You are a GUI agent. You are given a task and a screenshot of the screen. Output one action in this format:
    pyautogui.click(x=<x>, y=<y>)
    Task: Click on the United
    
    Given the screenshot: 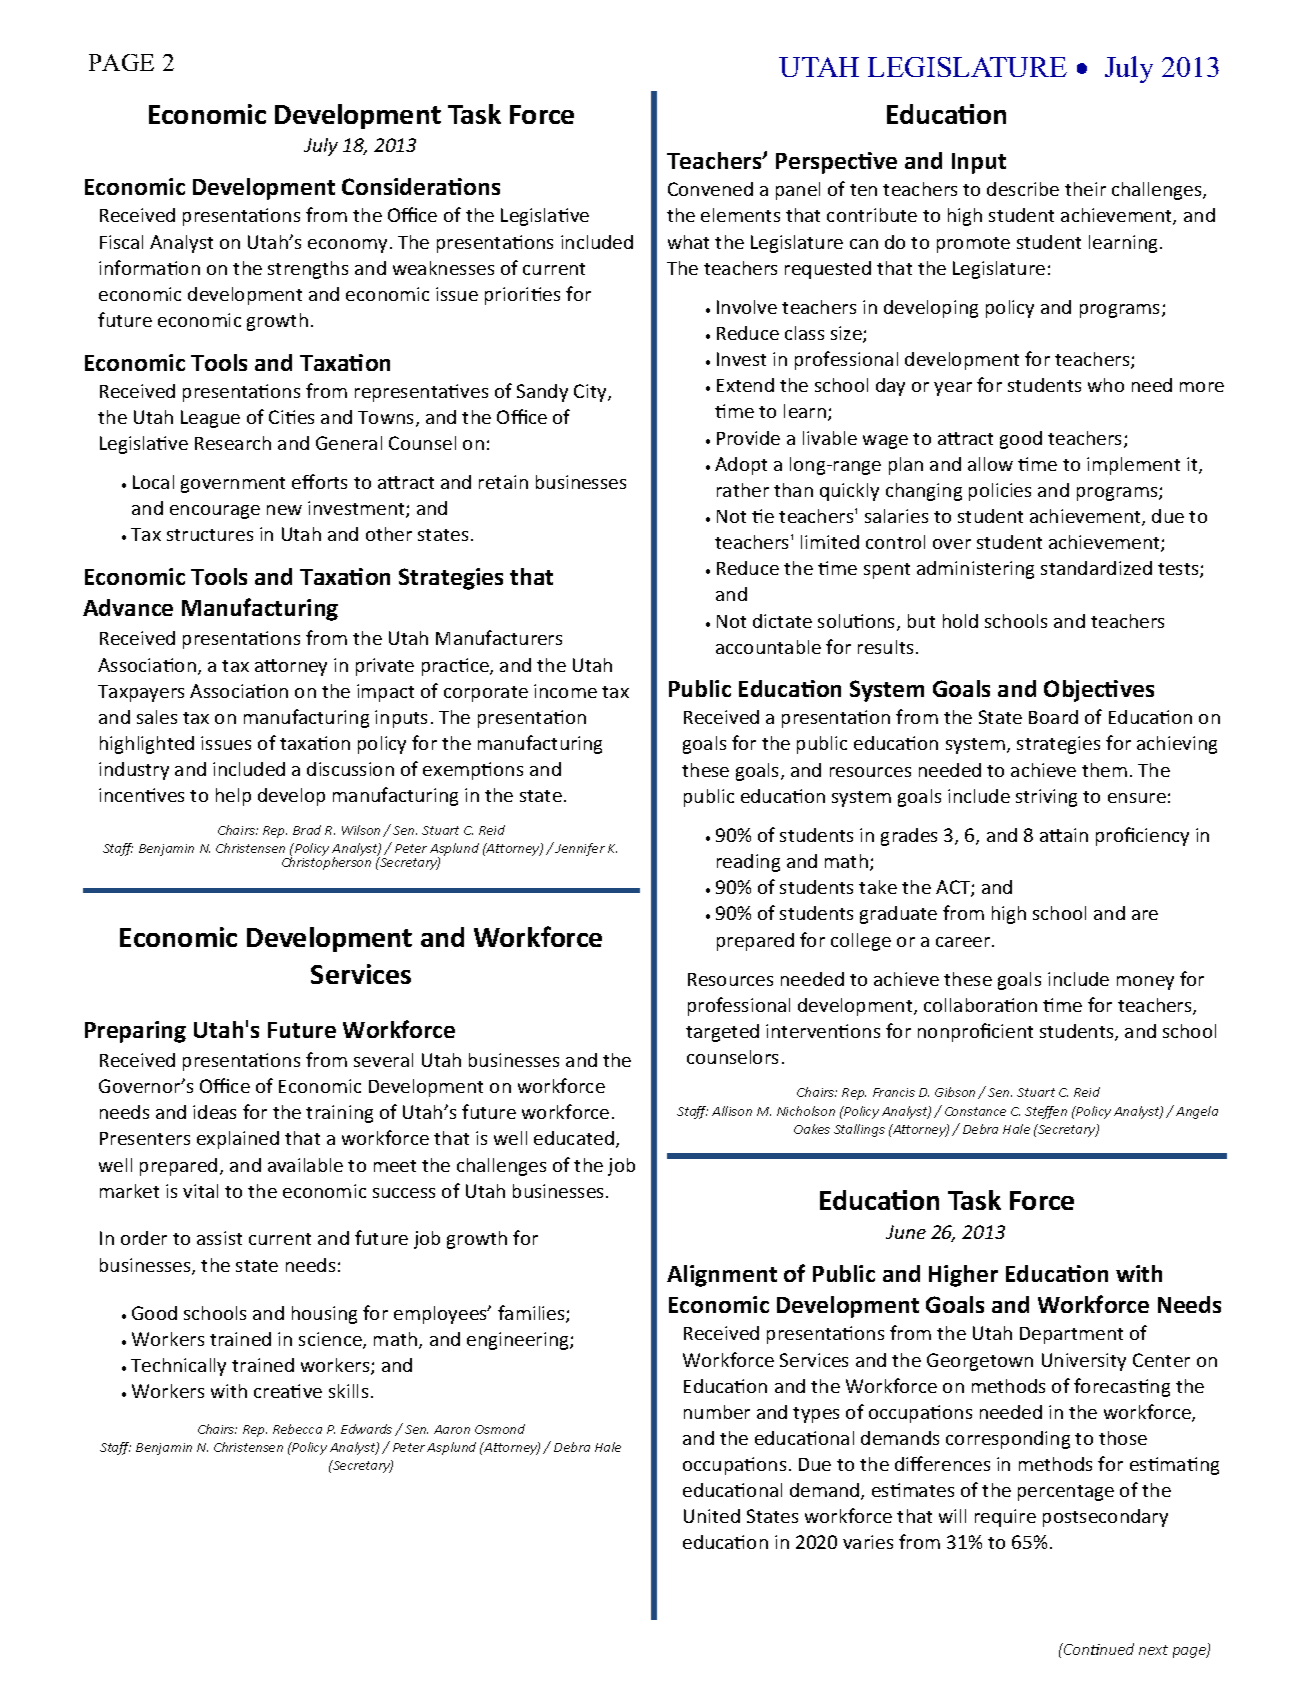 What is the action you would take?
    pyautogui.click(x=712, y=1516)
